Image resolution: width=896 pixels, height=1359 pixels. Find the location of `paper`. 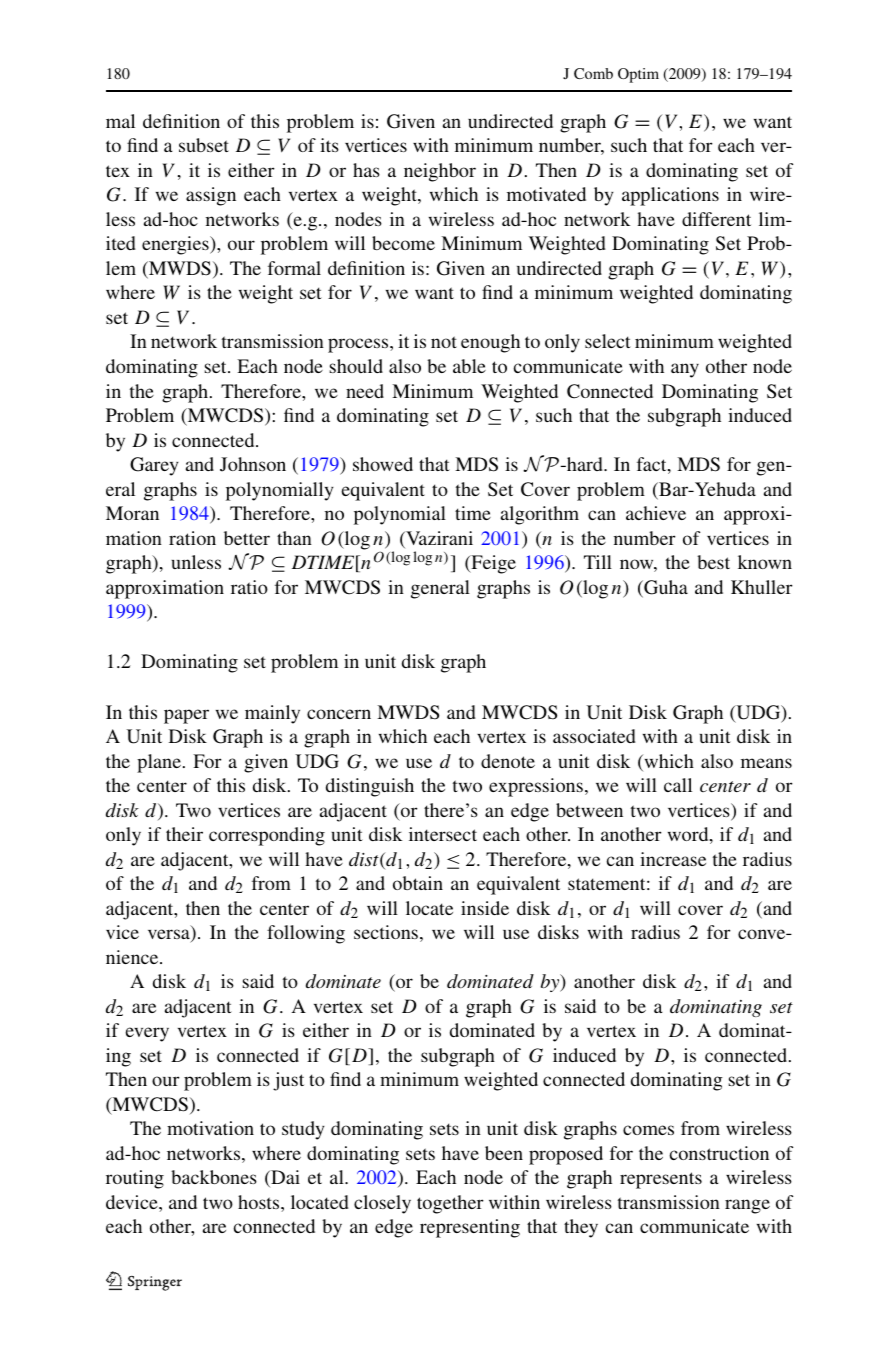

paper is located at coordinates (186, 716).
